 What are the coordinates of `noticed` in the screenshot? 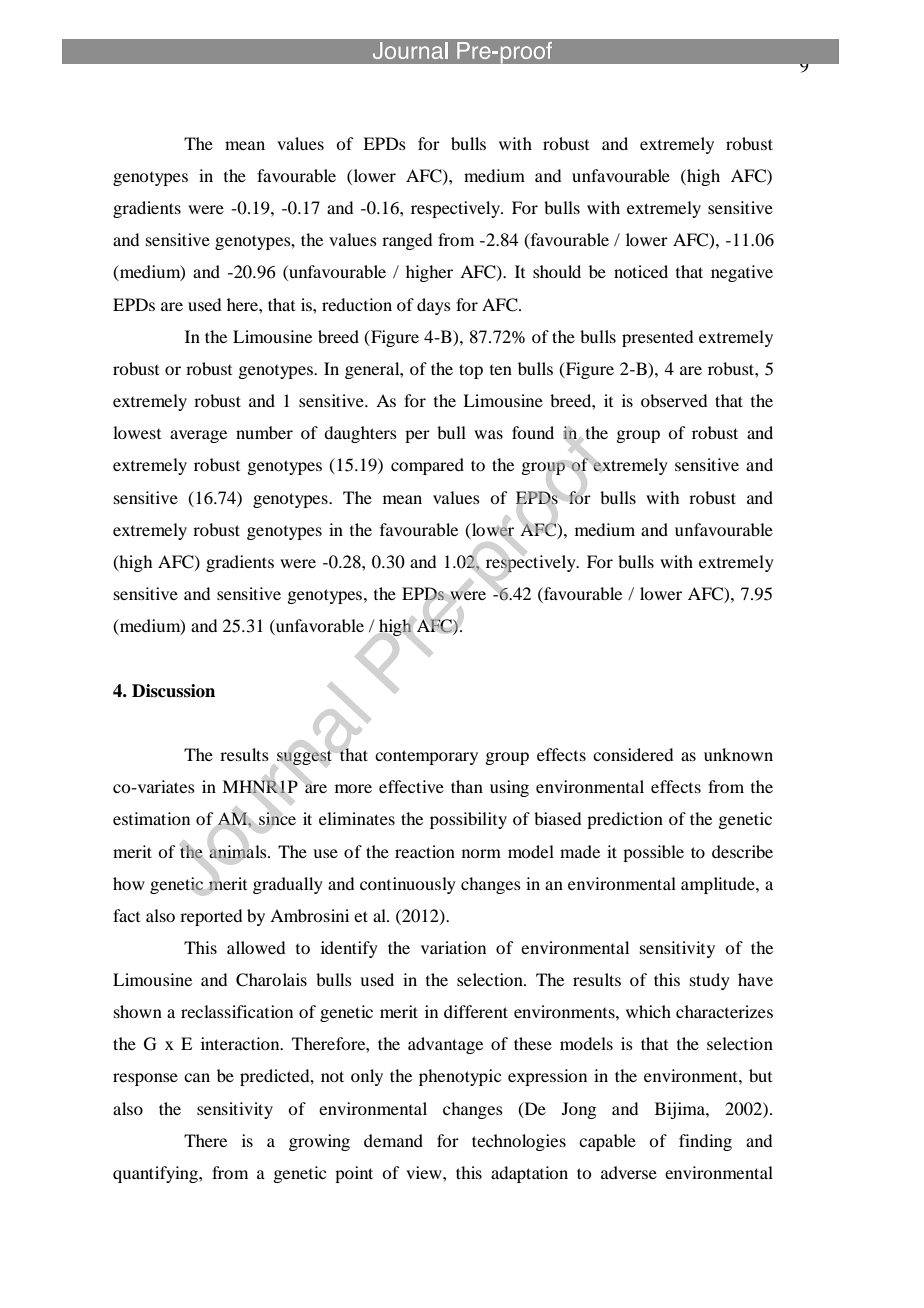 It's located at (641, 271).
